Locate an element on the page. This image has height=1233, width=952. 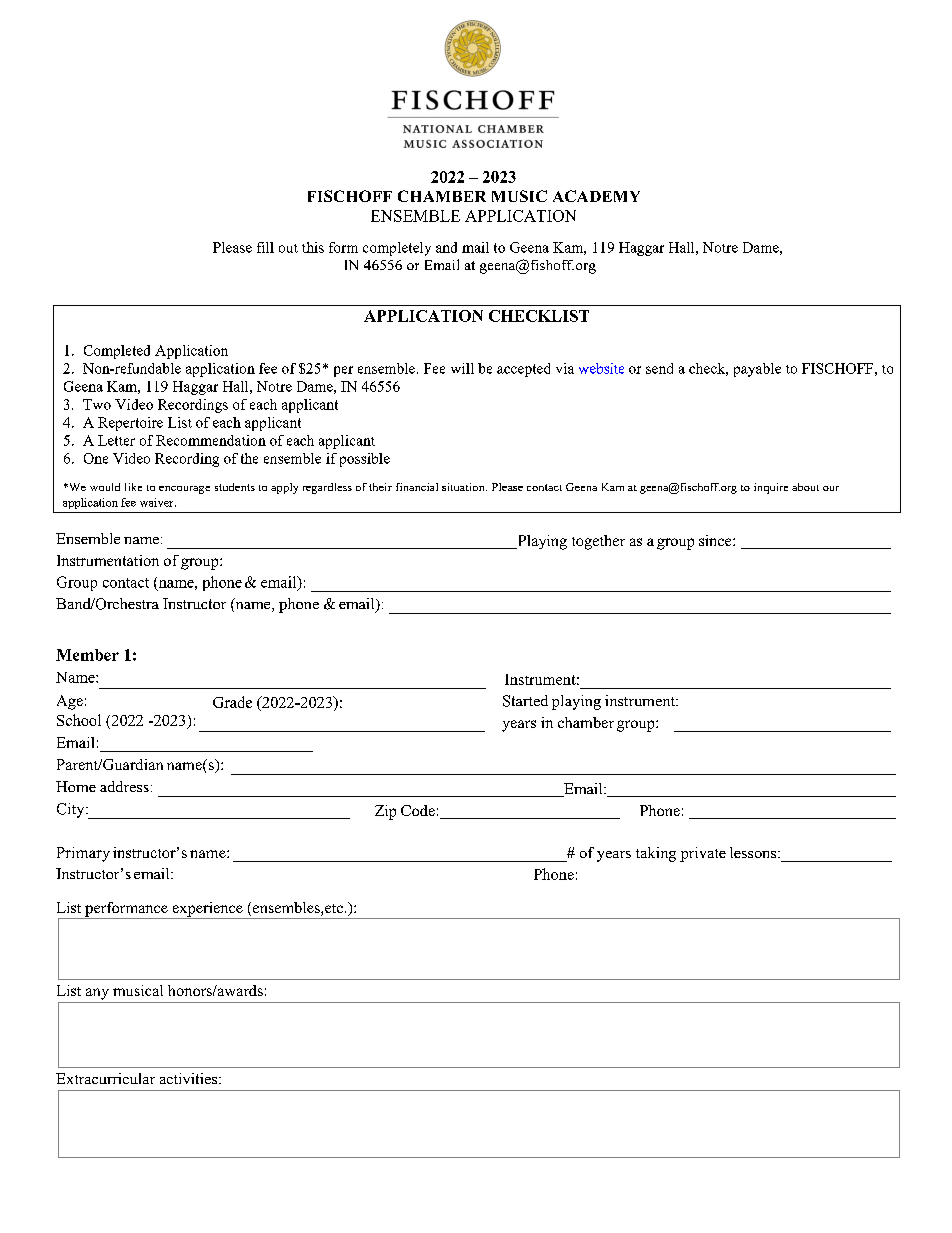
inquire is located at coordinates (771, 488).
